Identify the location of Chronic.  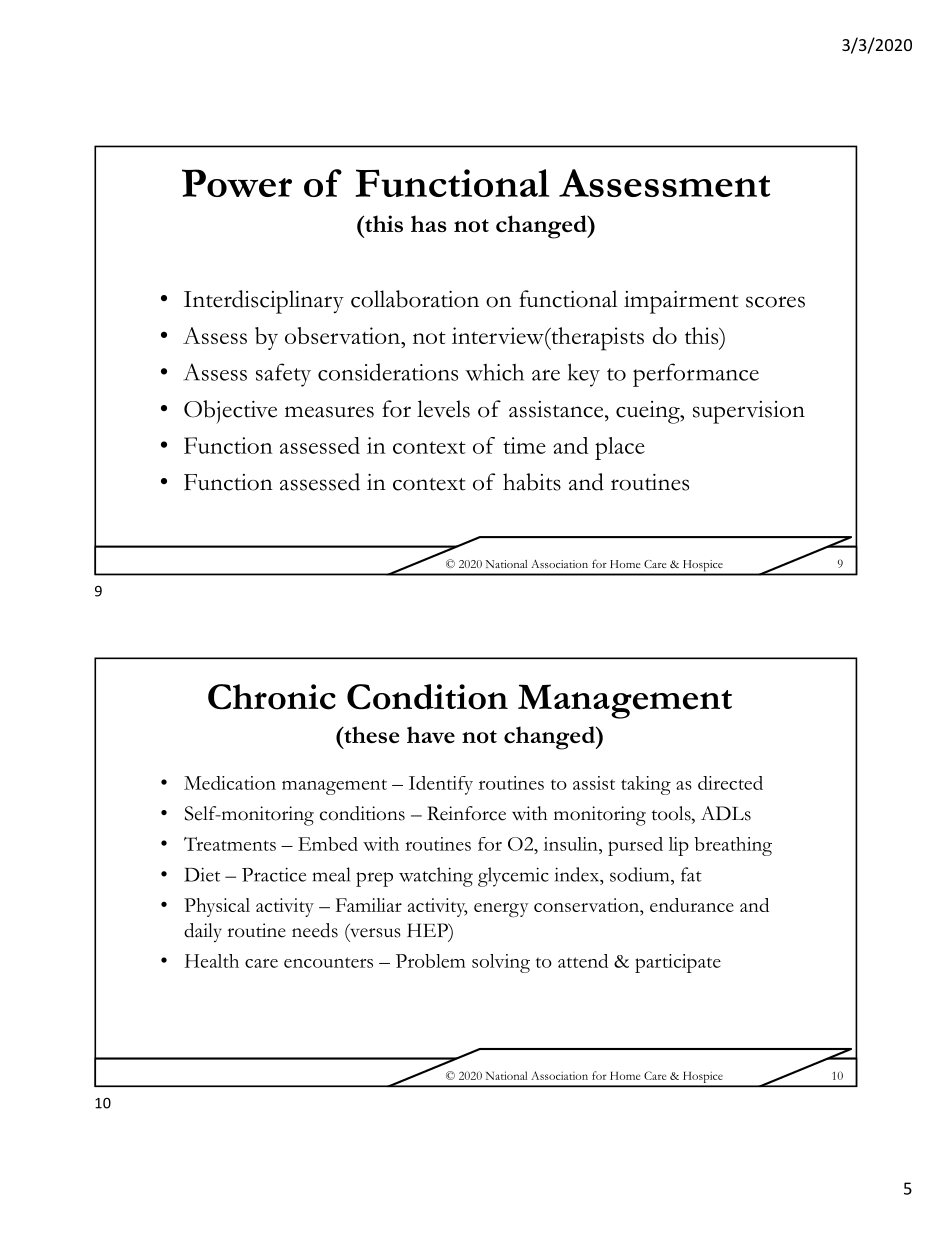
(272, 697).
